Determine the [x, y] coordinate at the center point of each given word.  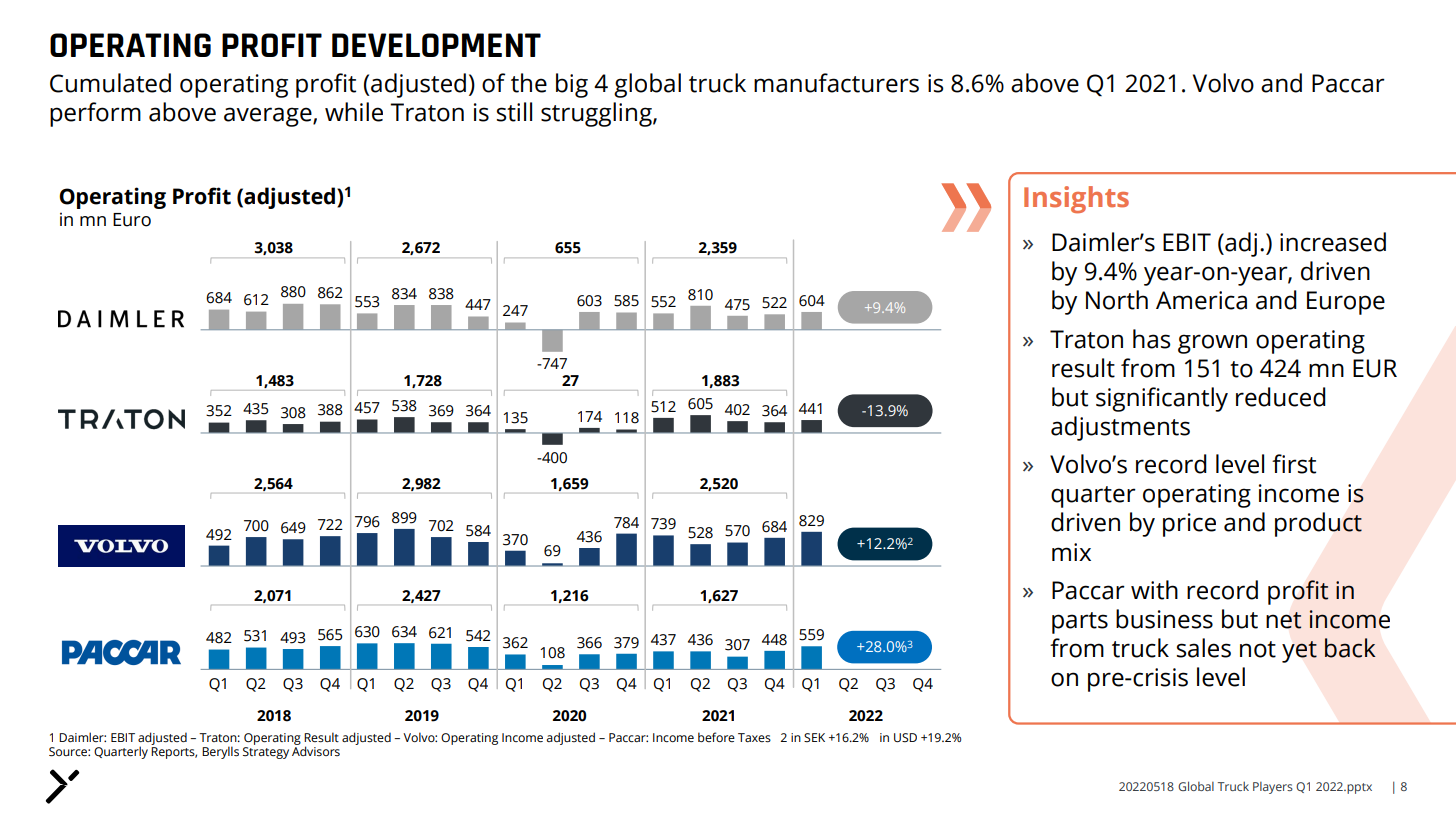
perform [95, 114]
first [1294, 464]
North [1117, 300]
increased [1333, 242]
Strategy [266, 753]
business [1164, 619]
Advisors [316, 750]
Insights [1076, 199]
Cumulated [110, 83]
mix [1071, 552]
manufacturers [836, 83]
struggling [597, 114]
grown [1212, 344]
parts [1080, 623]
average [269, 117]
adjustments [1120, 428]
